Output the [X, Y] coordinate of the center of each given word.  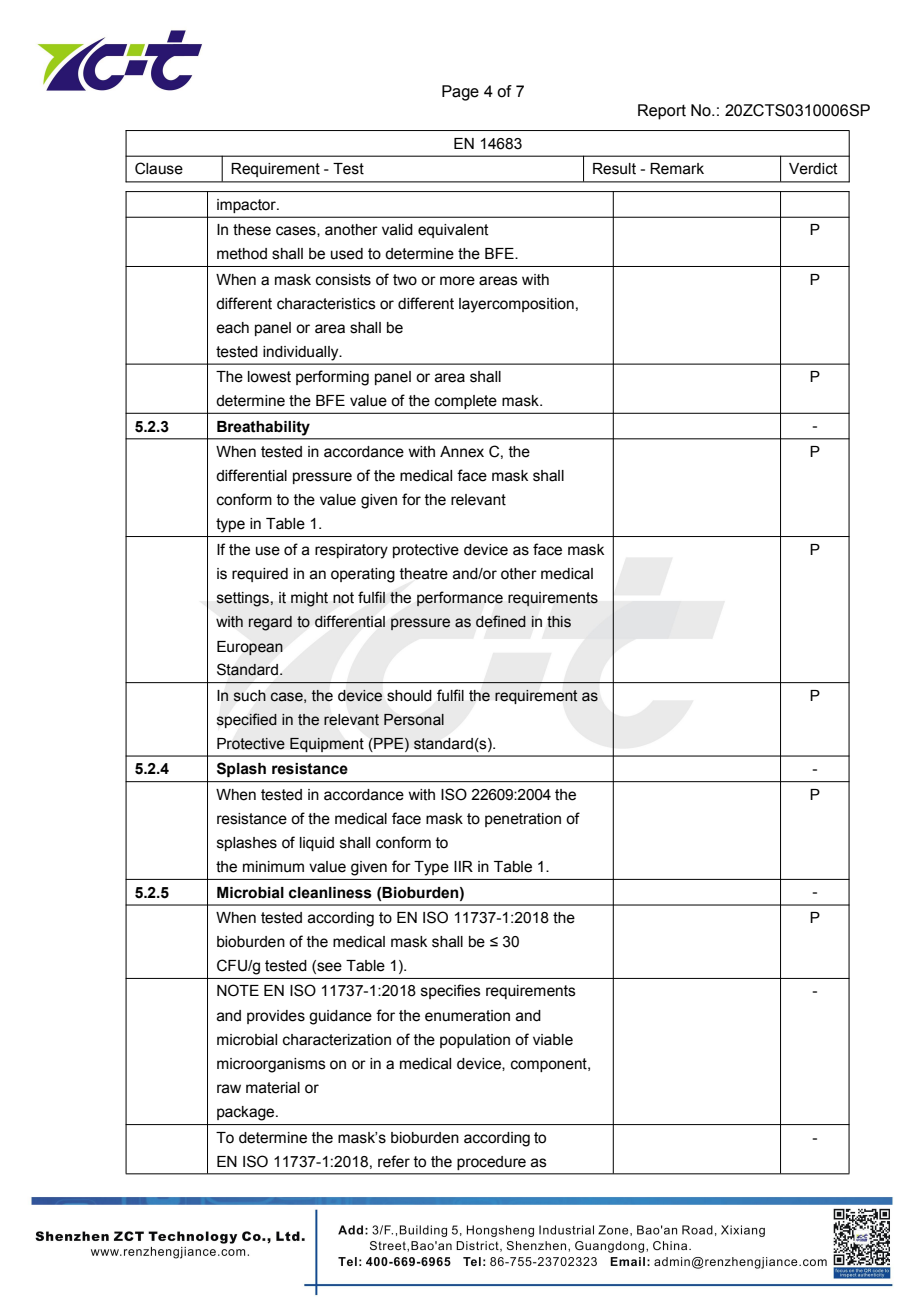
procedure [491, 1163]
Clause [159, 168]
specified [247, 720]
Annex [462, 452]
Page [460, 93]
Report [662, 112]
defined [501, 621]
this [559, 622]
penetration [523, 820]
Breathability [263, 428]
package [247, 1113]
